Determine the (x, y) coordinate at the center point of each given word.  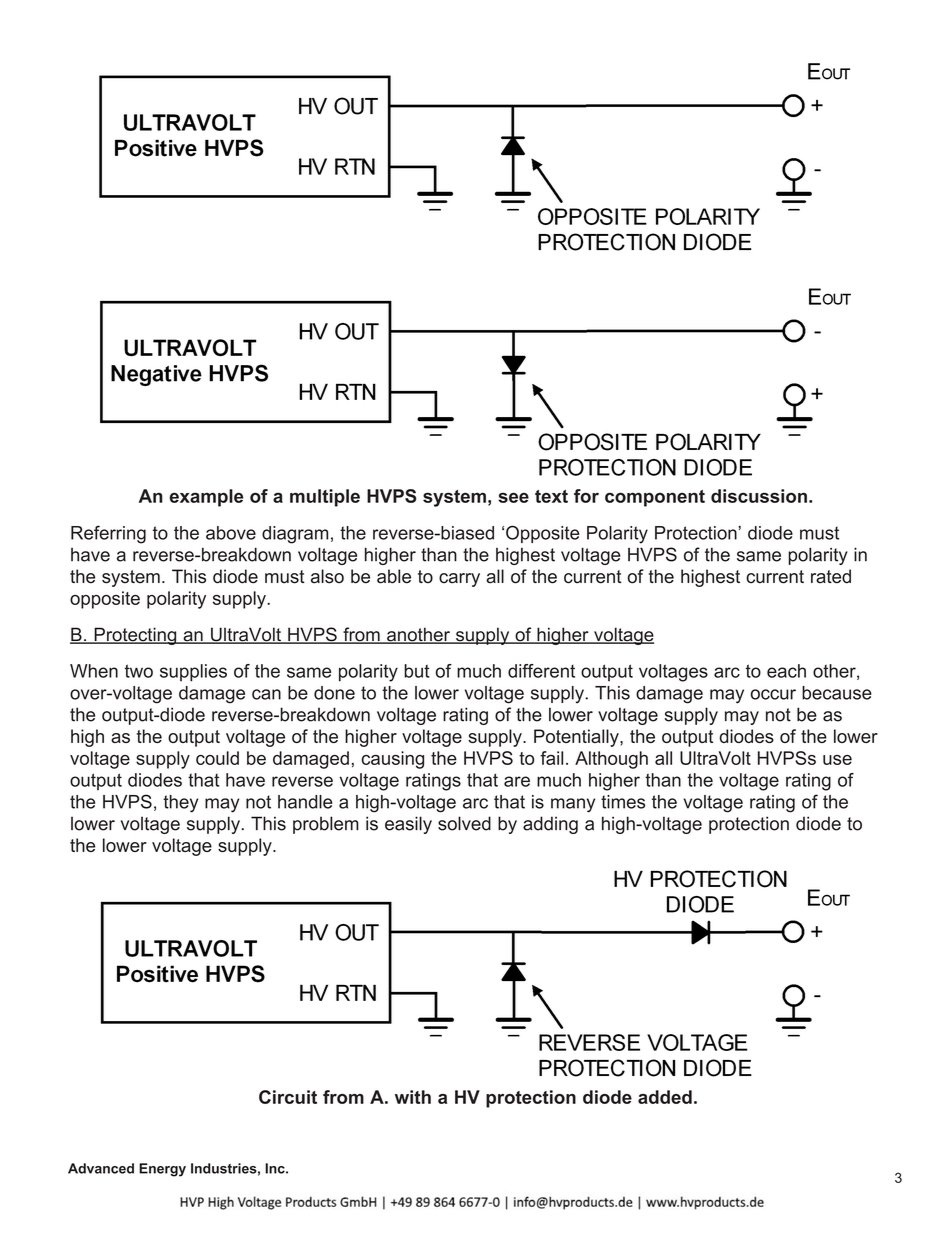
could (217, 758)
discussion (759, 496)
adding (550, 825)
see (513, 497)
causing (393, 760)
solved (464, 823)
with (413, 1097)
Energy (162, 1170)
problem (326, 825)
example (206, 498)
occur (773, 694)
